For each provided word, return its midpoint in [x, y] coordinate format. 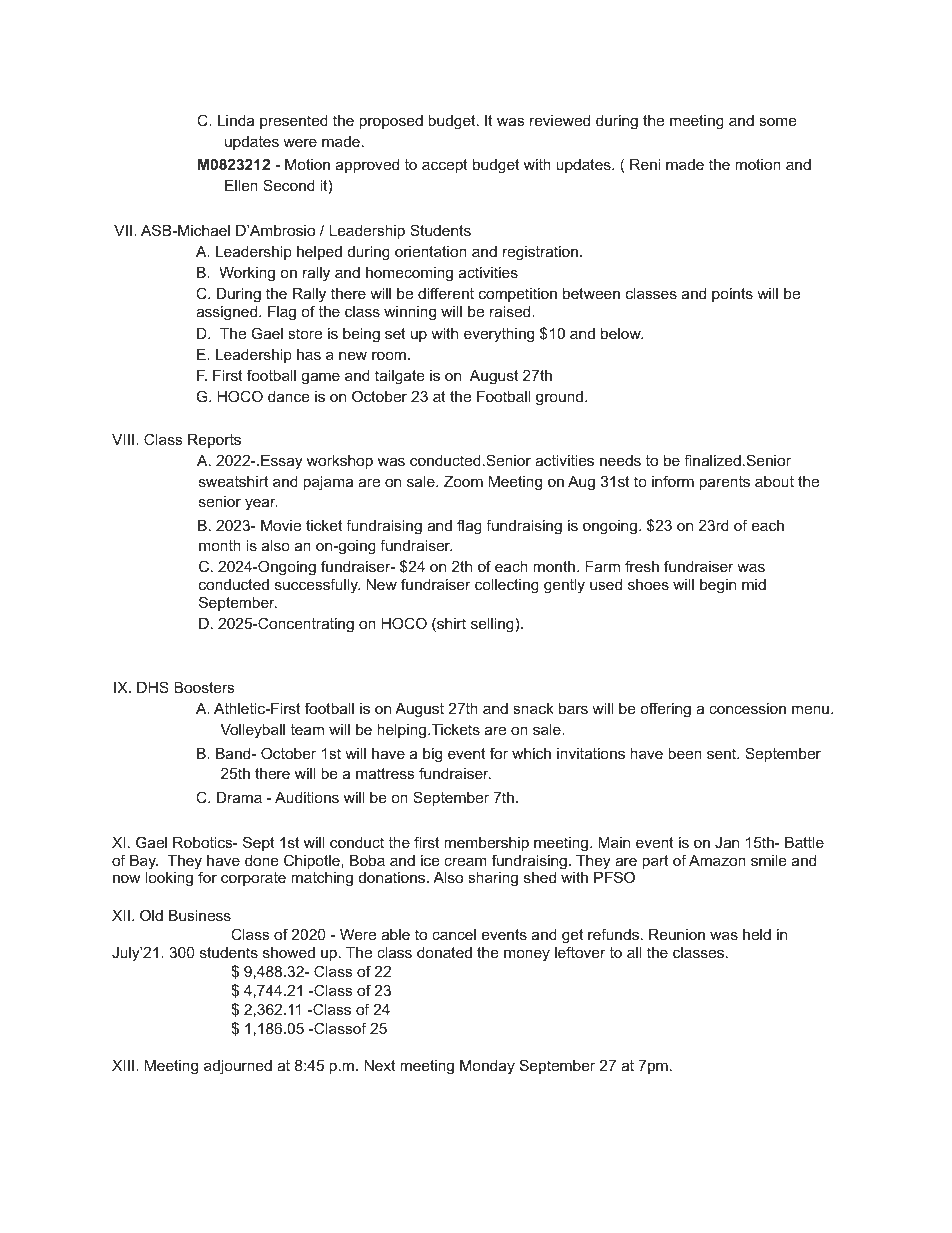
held [757, 934]
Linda [236, 120]
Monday [487, 1067]
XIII [123, 1065]
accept [445, 166]
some [778, 121]
